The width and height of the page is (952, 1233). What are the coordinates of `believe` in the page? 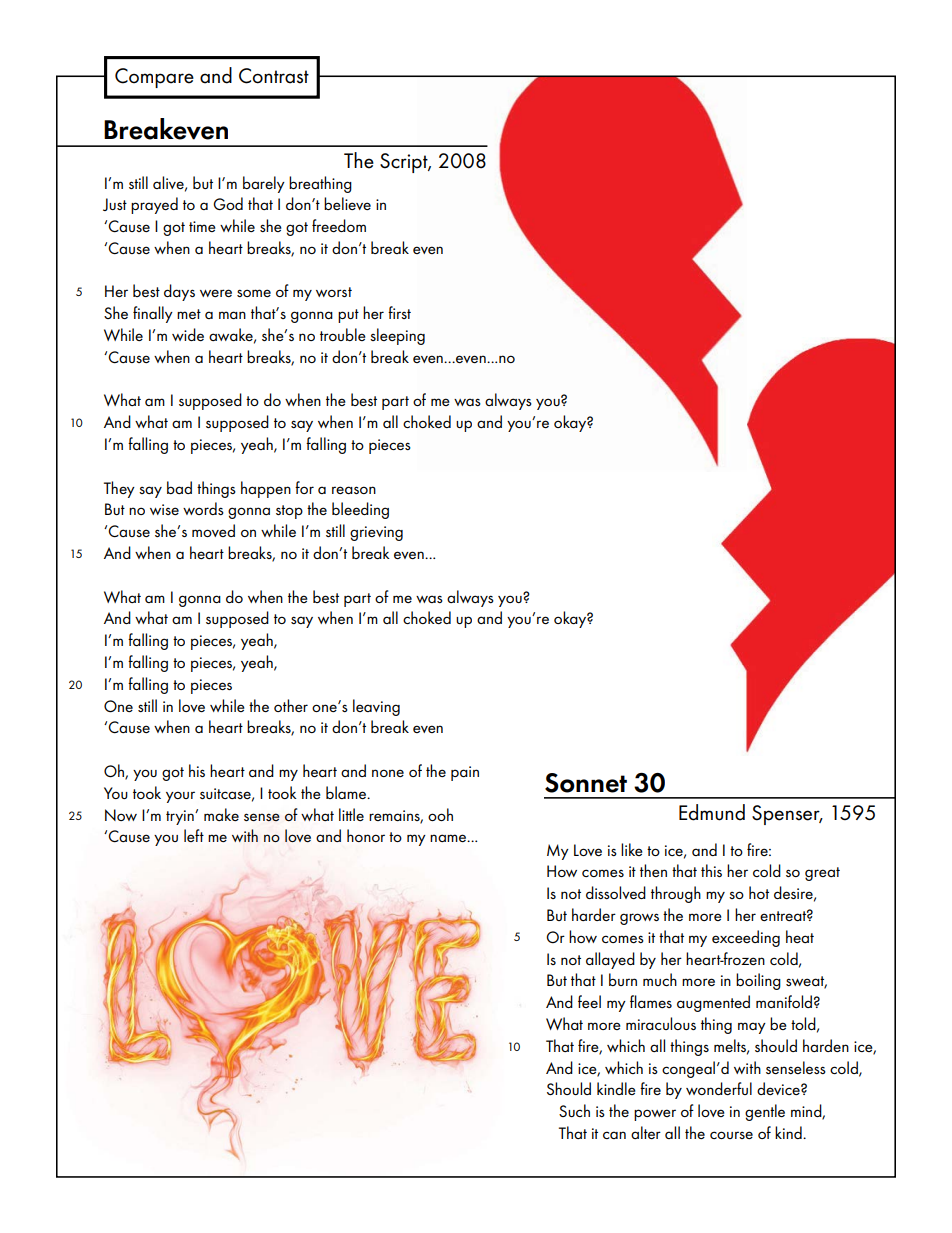 It's located at (347, 203).
